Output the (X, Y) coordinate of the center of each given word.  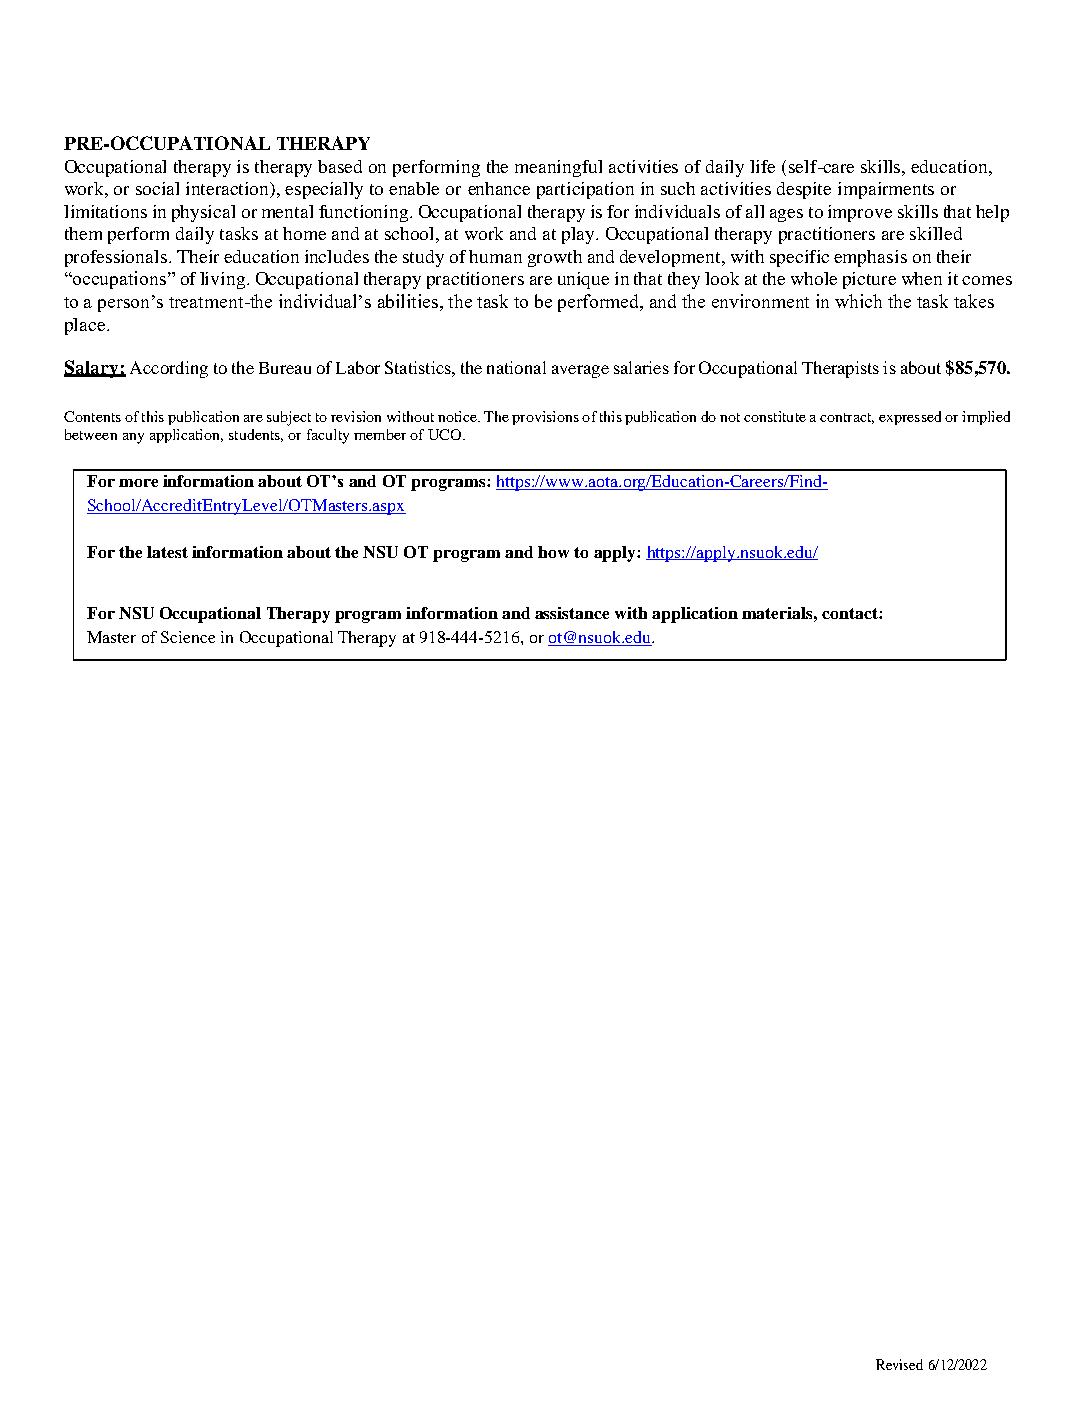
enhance (499, 188)
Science (188, 637)
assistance (572, 613)
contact (851, 613)
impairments (886, 190)
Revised (899, 1364)
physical (203, 213)
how (553, 552)
